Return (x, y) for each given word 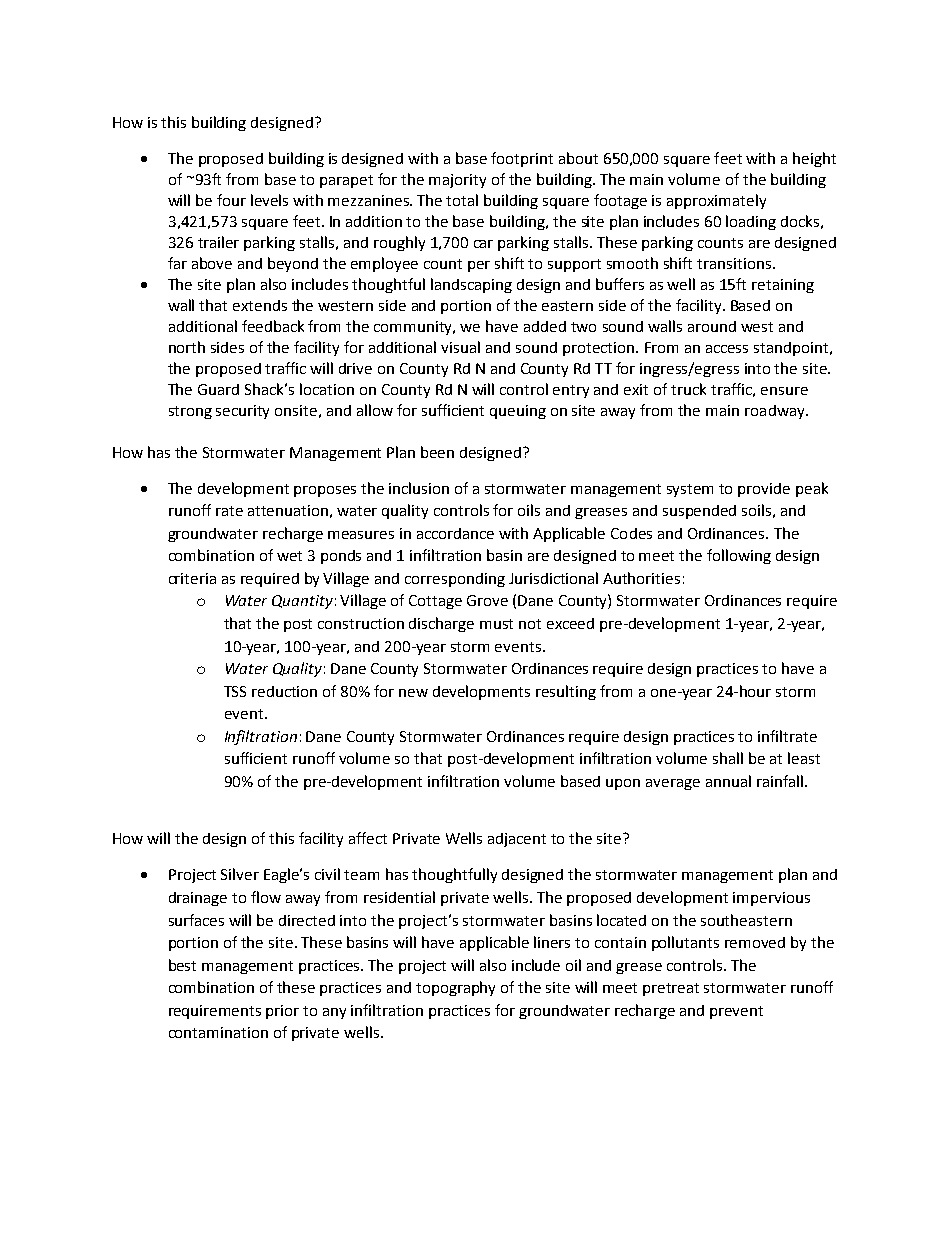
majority (457, 181)
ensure (784, 391)
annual (728, 781)
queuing (518, 412)
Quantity (302, 602)
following (739, 556)
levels (269, 200)
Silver (240, 874)
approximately (716, 201)
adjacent (517, 840)
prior (282, 1012)
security (242, 412)
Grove (487, 600)
